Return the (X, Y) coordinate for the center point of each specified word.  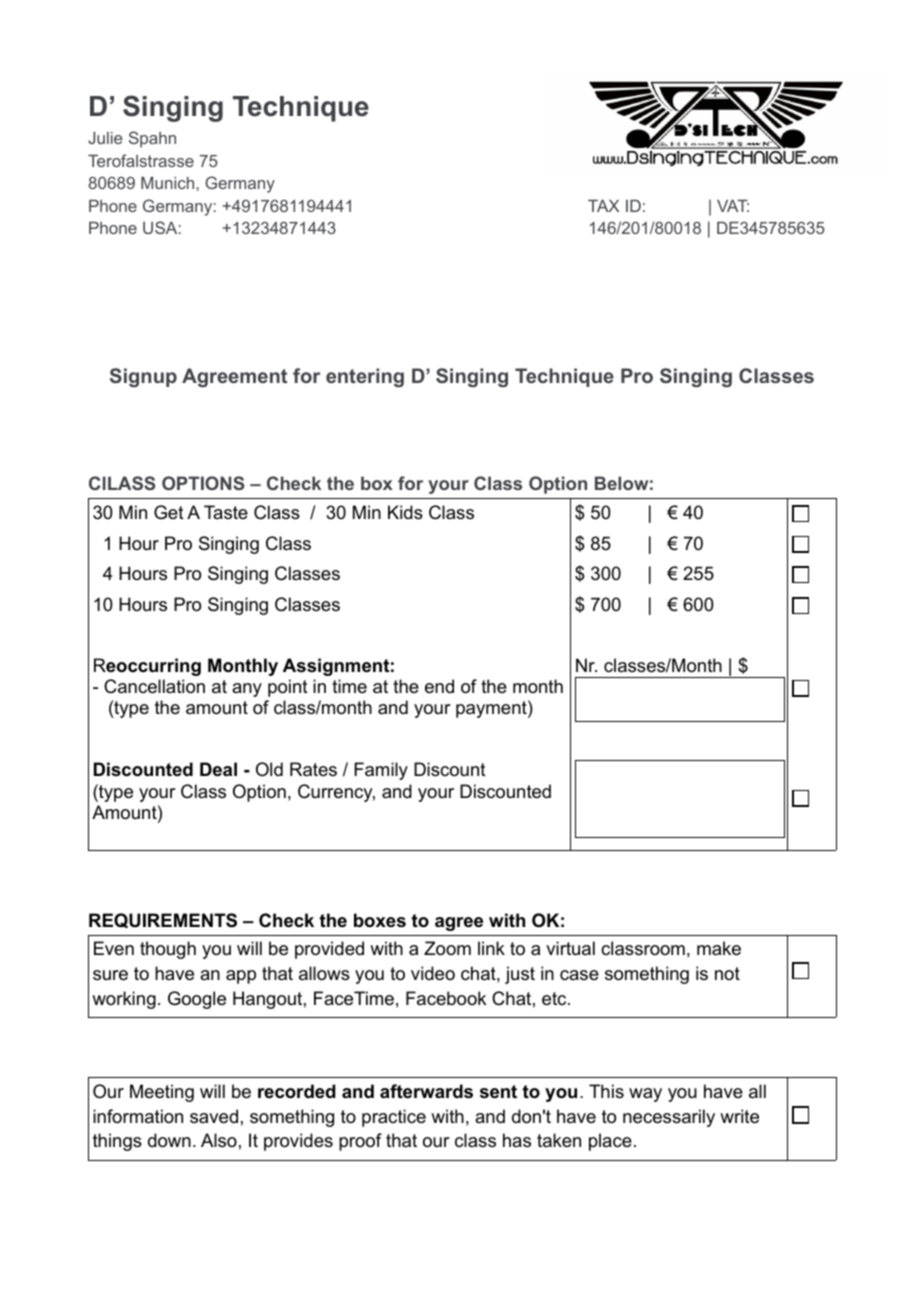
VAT (733, 206)
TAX (603, 206)
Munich (167, 183)
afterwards (426, 1091)
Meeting (162, 1093)
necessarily (669, 1118)
